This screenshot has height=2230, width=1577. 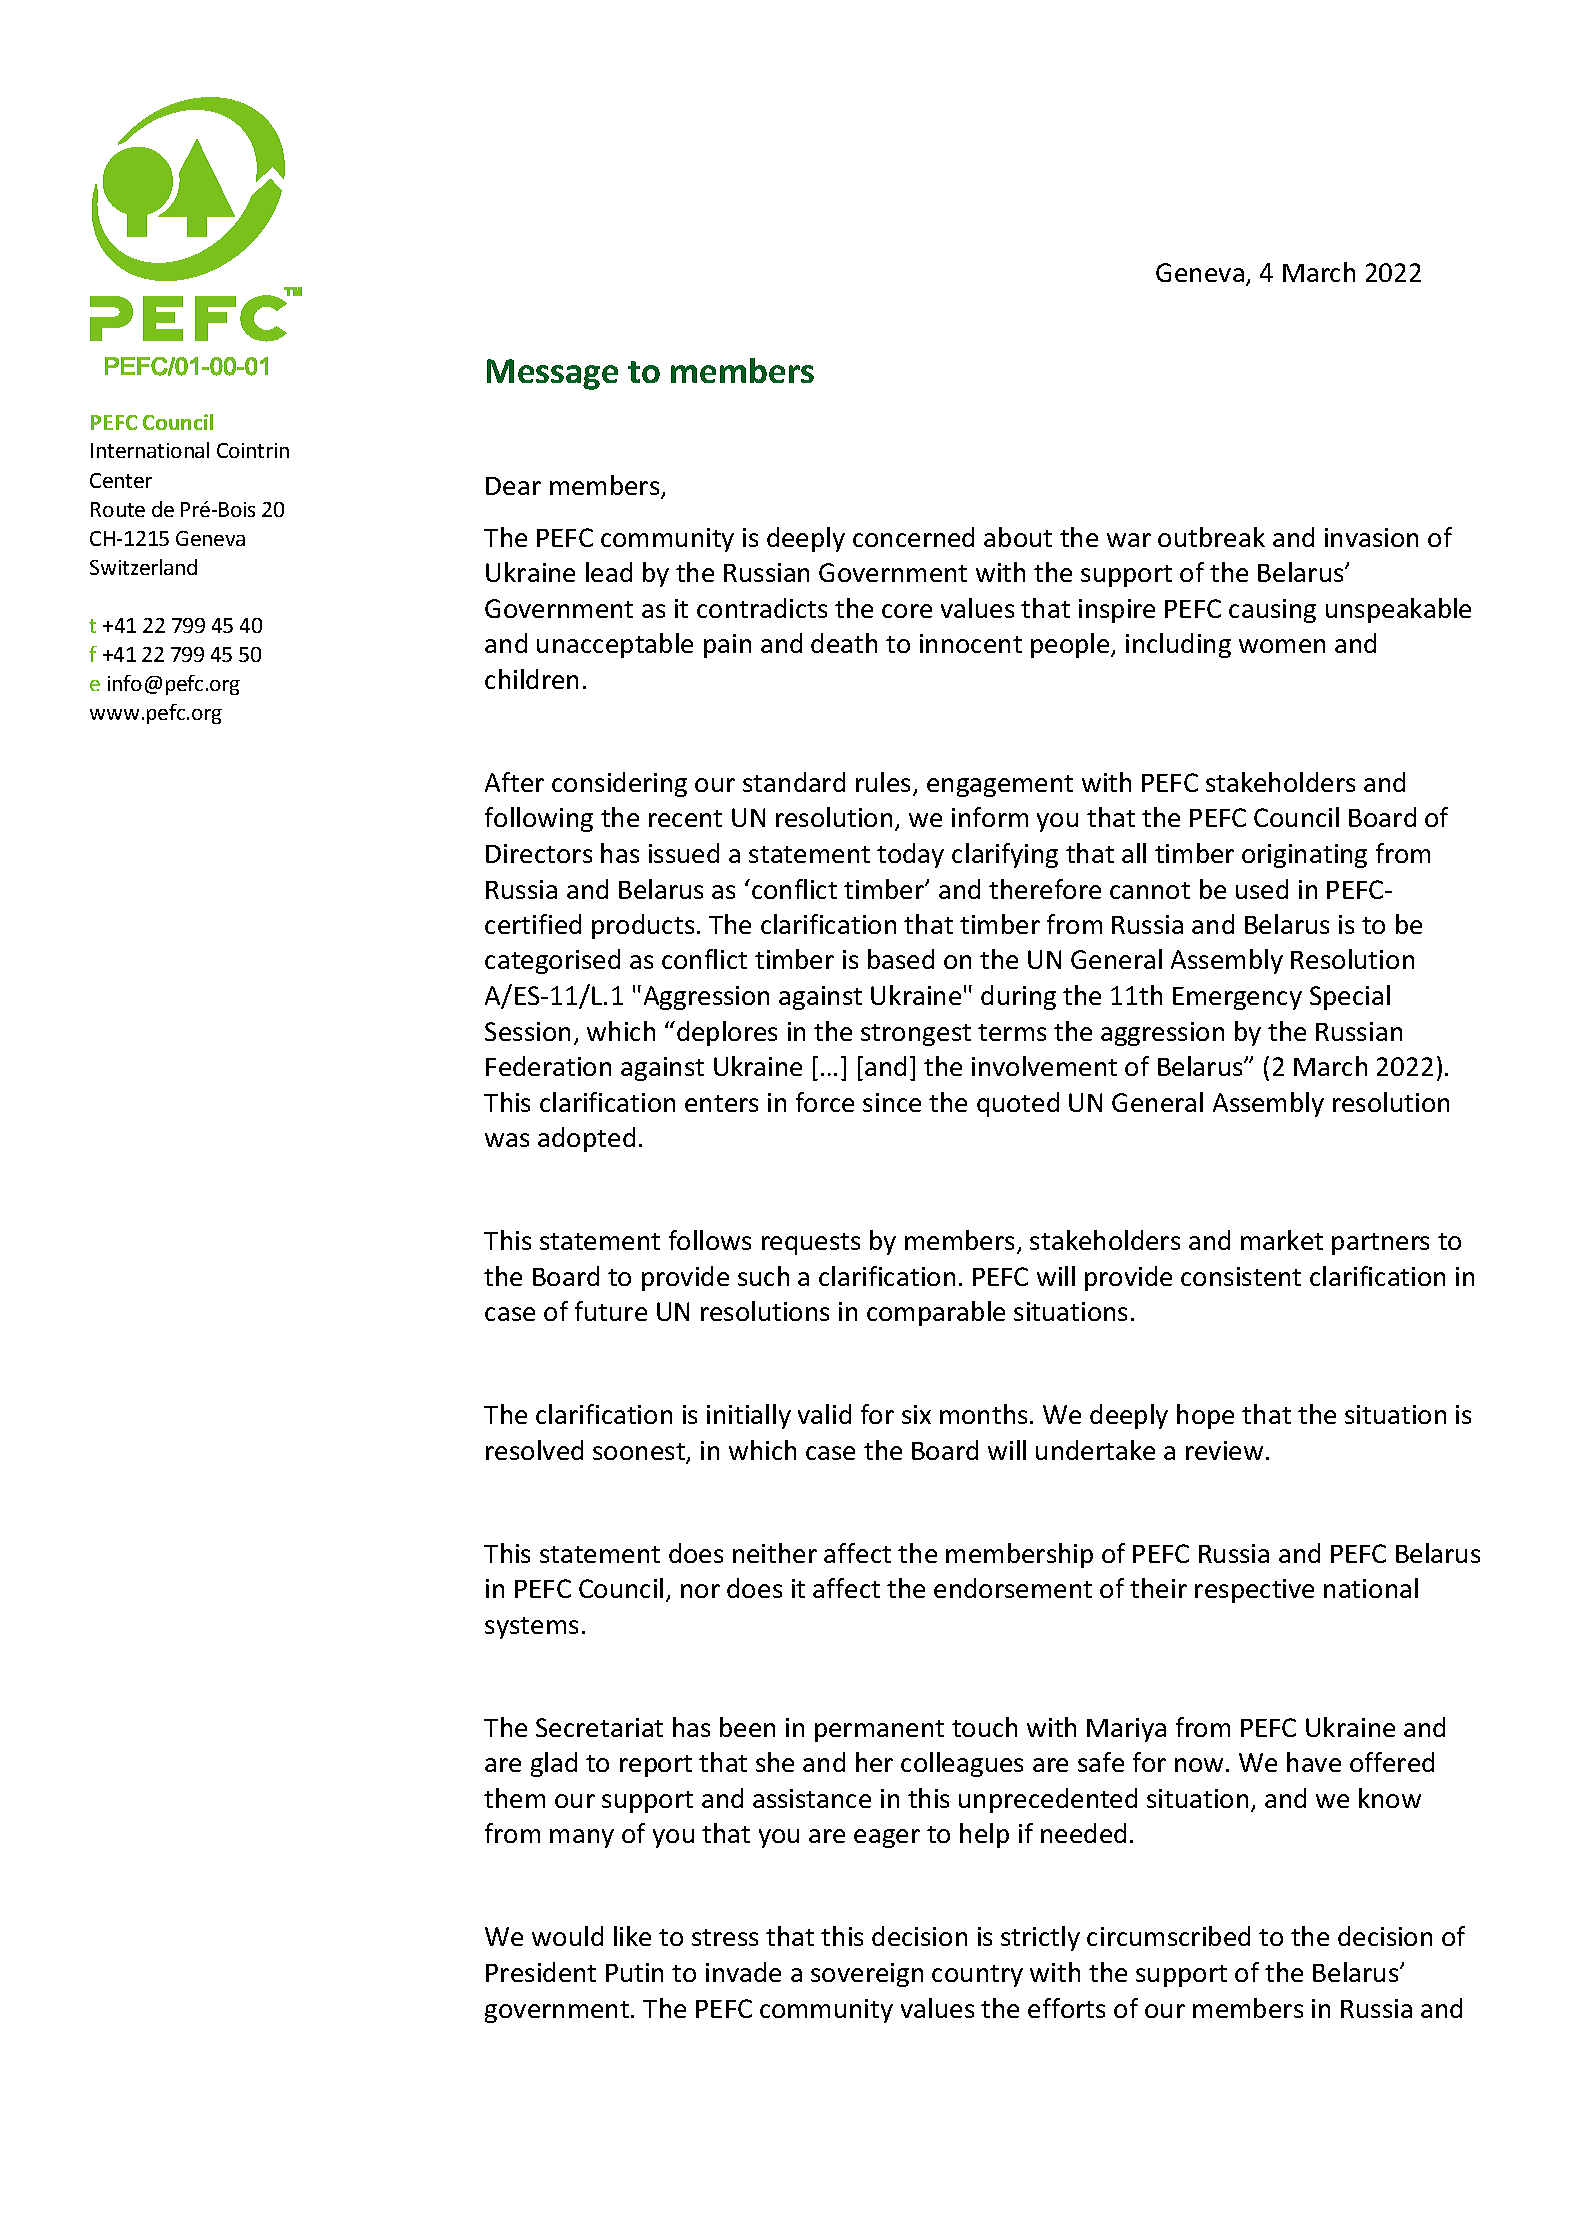 What do you see at coordinates (794, 782) in the screenshot?
I see `standard` at bounding box center [794, 782].
